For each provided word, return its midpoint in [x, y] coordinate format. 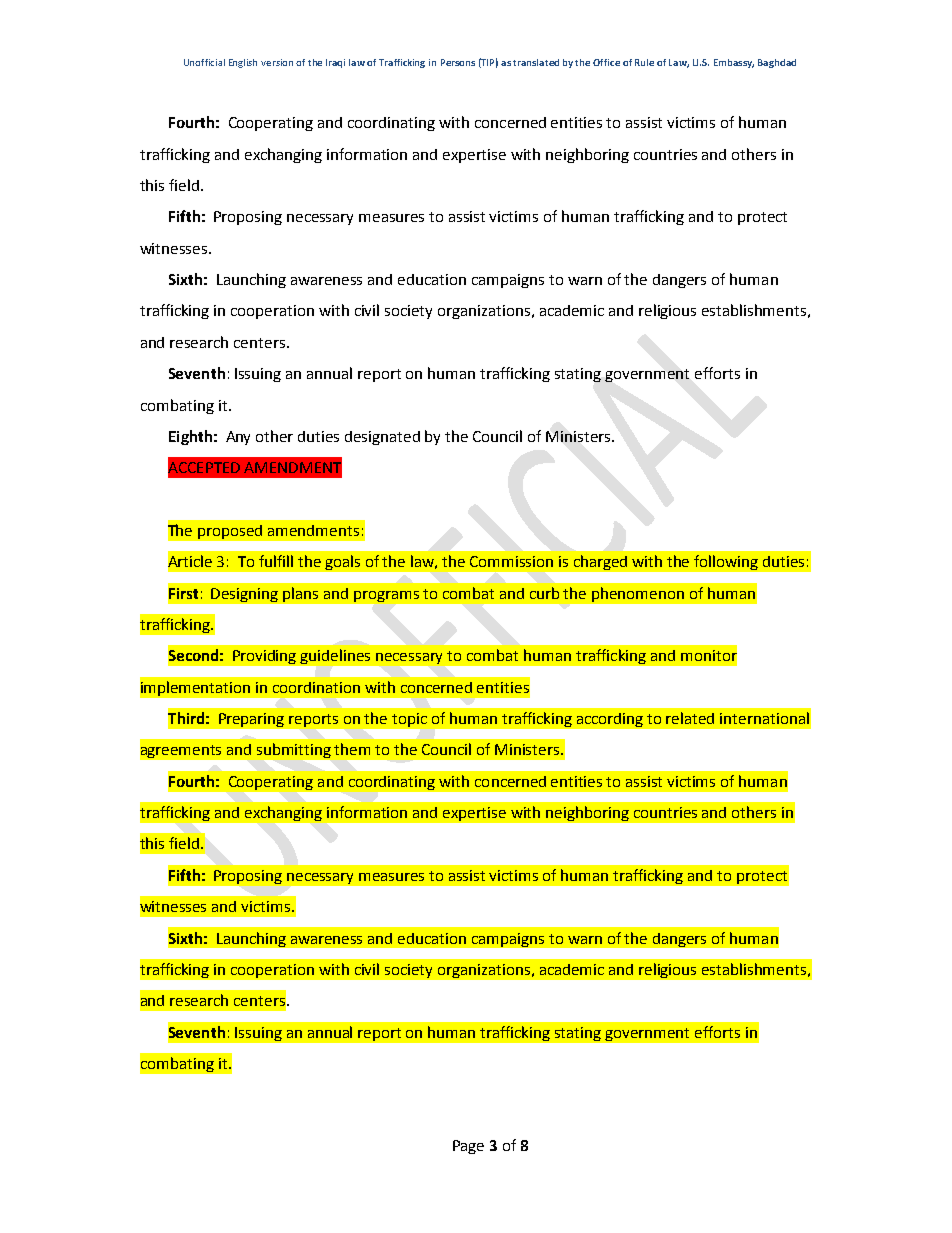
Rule [644, 62]
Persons [458, 62]
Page [468, 1147]
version [277, 62]
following [726, 562]
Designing [244, 595]
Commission [511, 561]
